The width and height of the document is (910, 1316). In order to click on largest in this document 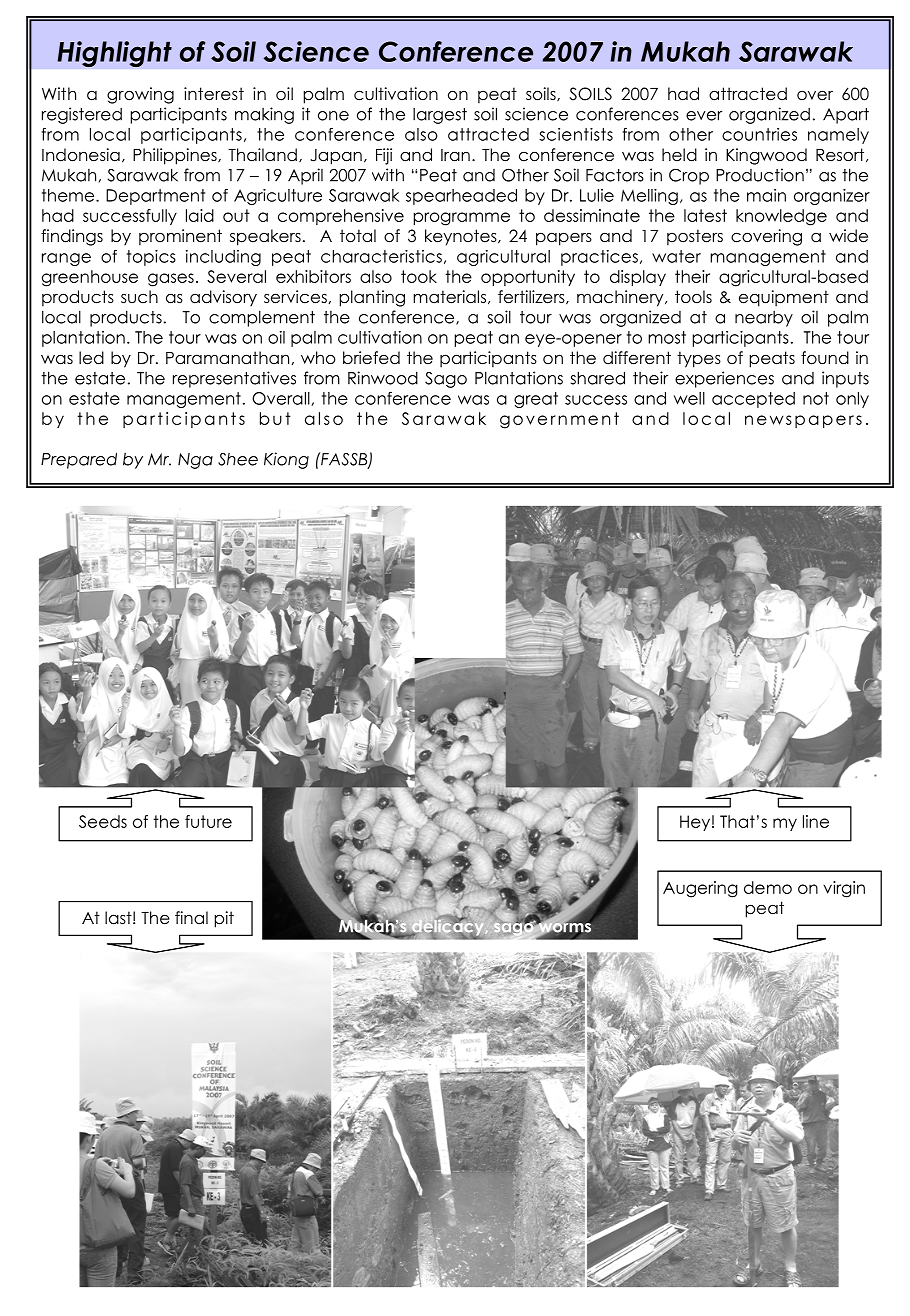, I will do `click(440, 116)`.
